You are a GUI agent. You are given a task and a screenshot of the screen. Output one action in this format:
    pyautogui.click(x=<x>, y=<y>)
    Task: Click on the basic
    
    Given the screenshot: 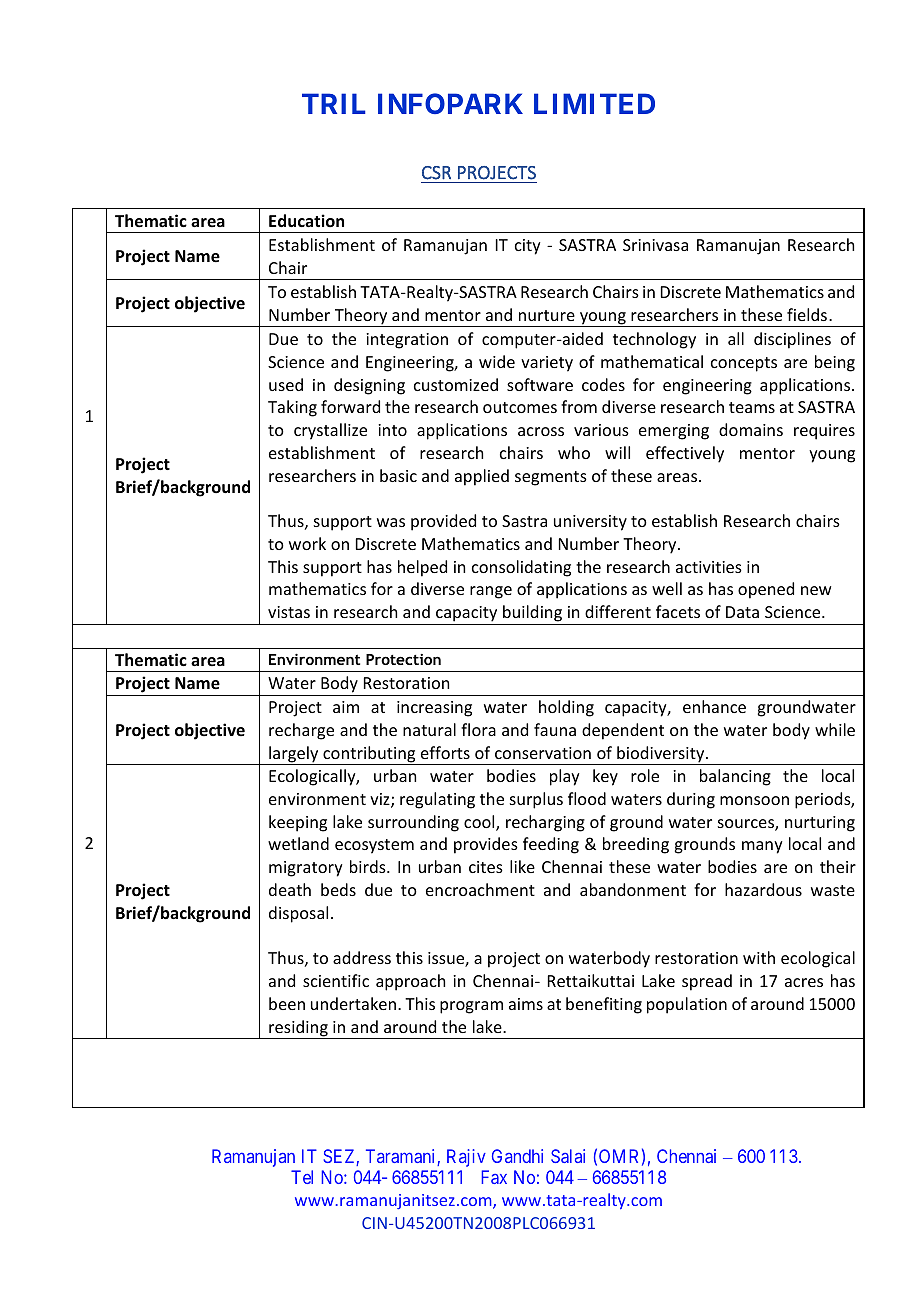 What is the action you would take?
    pyautogui.click(x=398, y=475)
